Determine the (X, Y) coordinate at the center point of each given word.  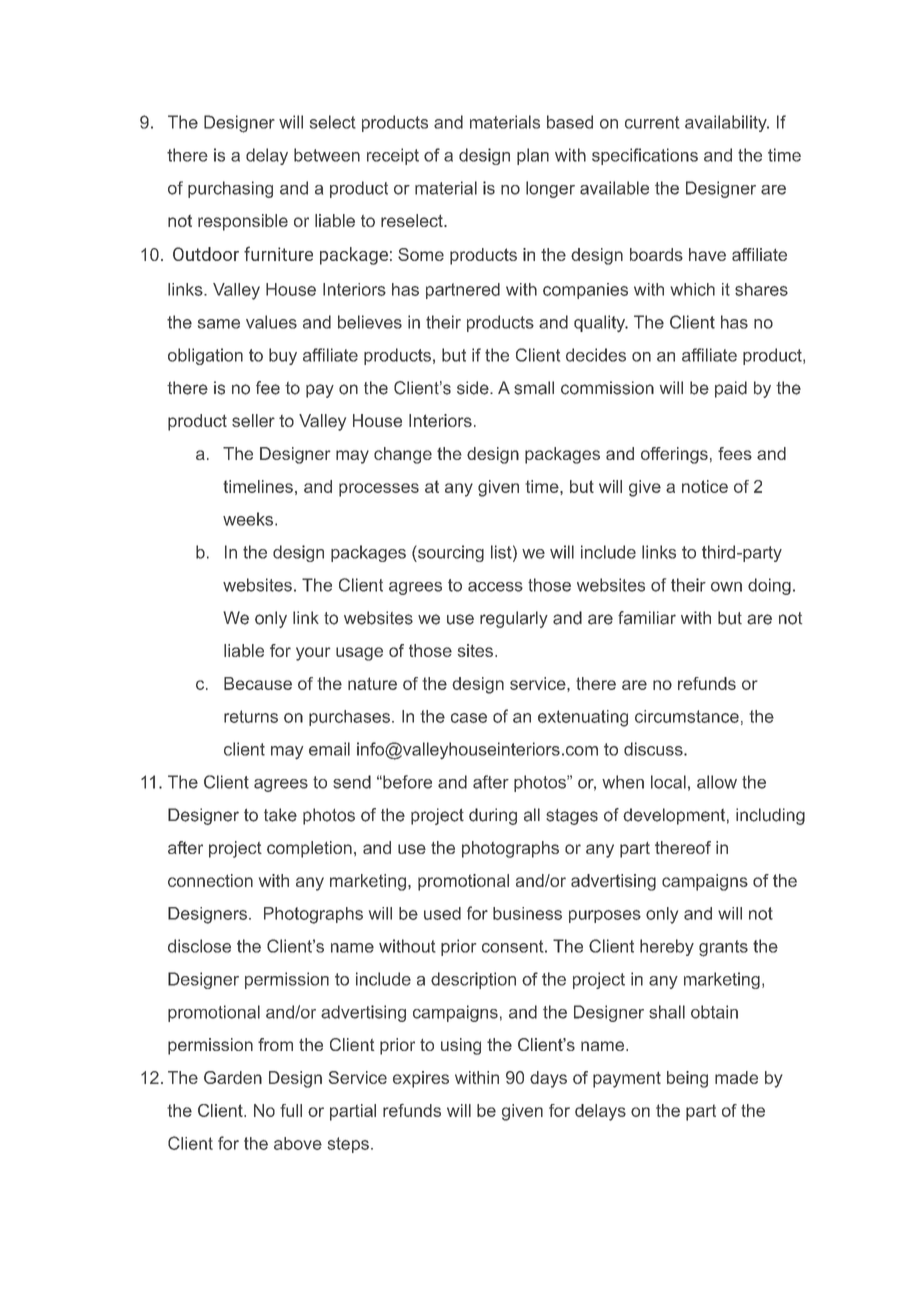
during (493, 816)
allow (717, 782)
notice (705, 486)
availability (727, 123)
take (280, 815)
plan (533, 156)
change (403, 455)
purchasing (230, 189)
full (291, 1110)
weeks (249, 519)
